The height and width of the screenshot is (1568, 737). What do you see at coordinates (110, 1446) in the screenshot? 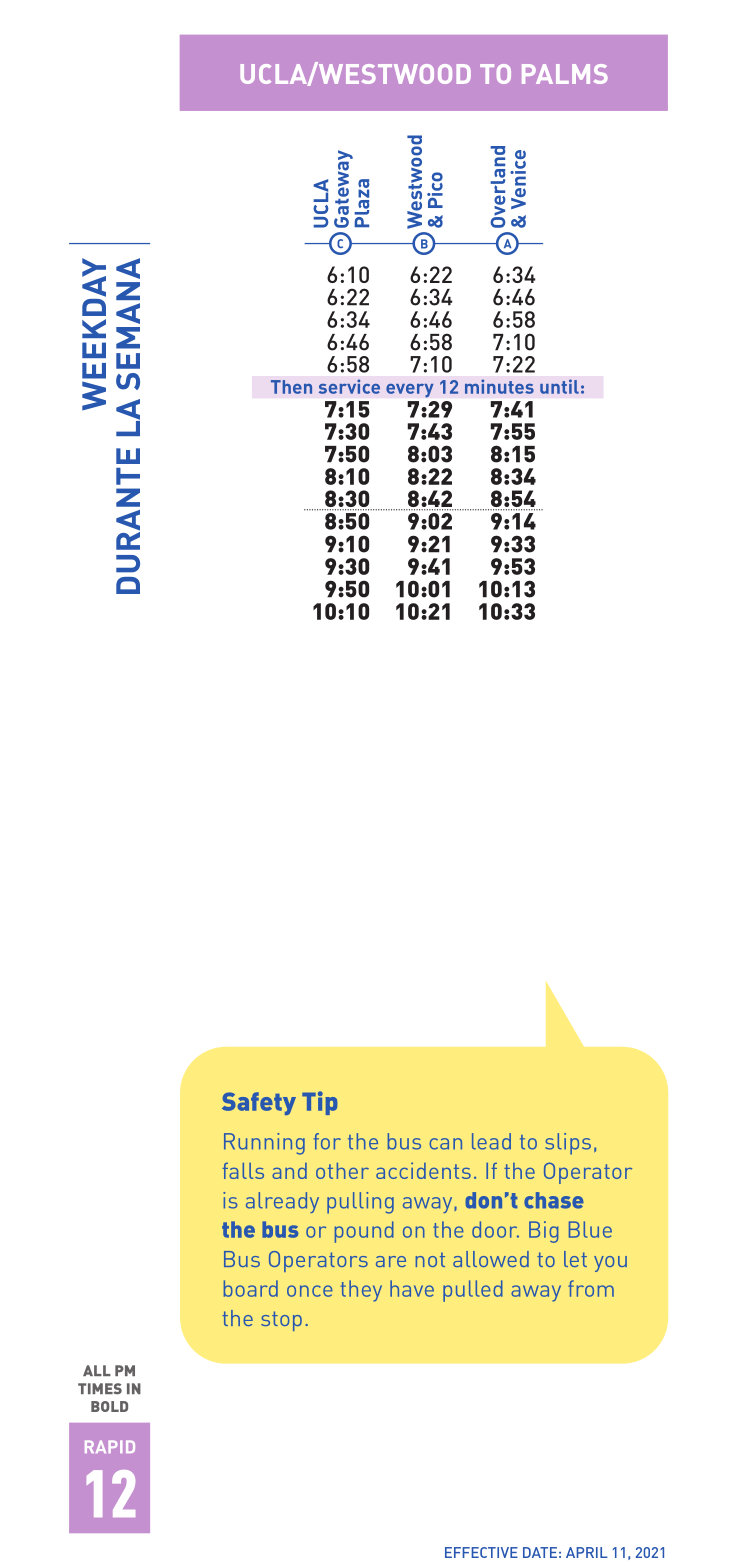
I see `RAPID` at bounding box center [110, 1446].
